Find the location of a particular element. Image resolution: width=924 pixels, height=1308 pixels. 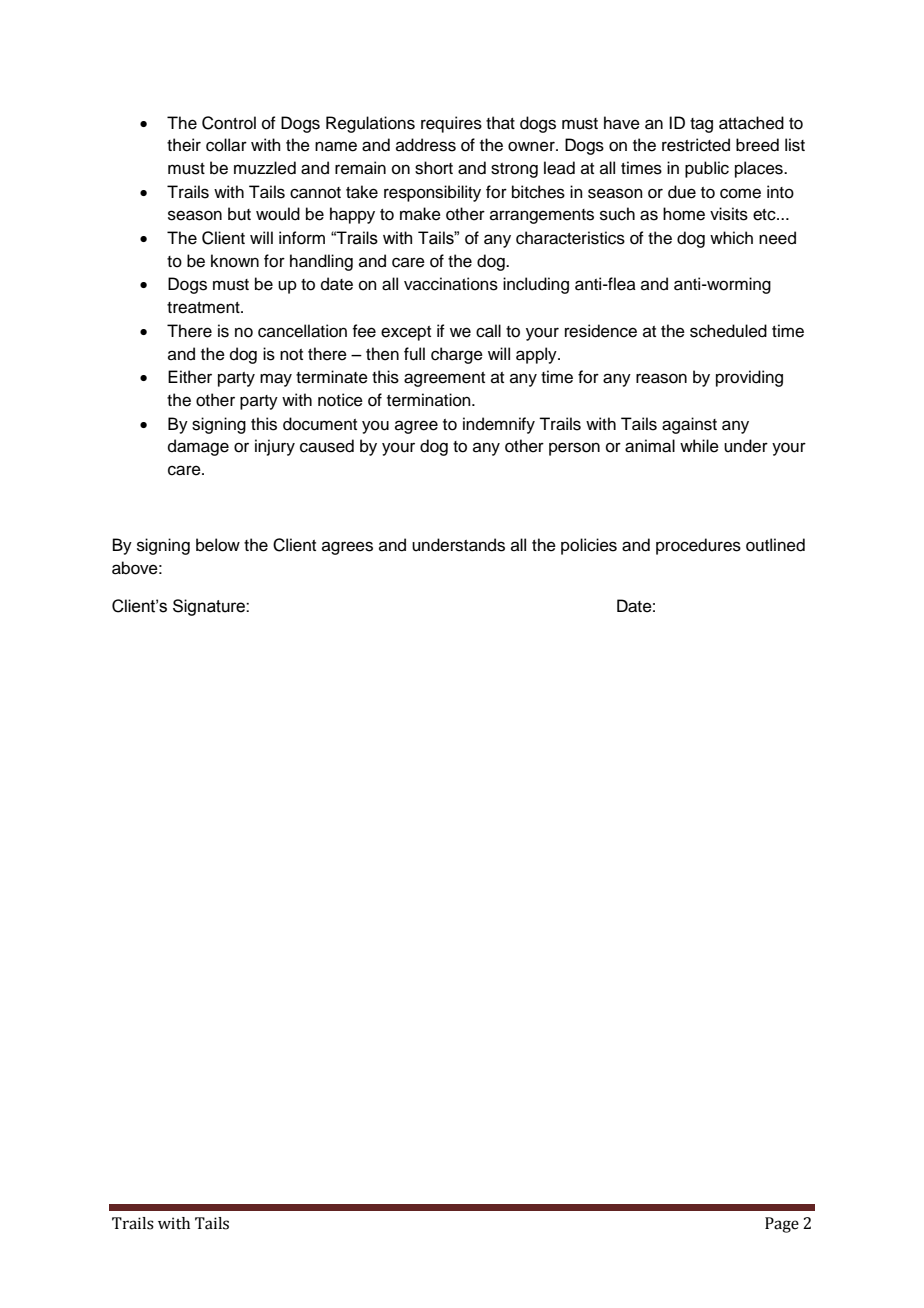

Signature is located at coordinates (210, 607).
